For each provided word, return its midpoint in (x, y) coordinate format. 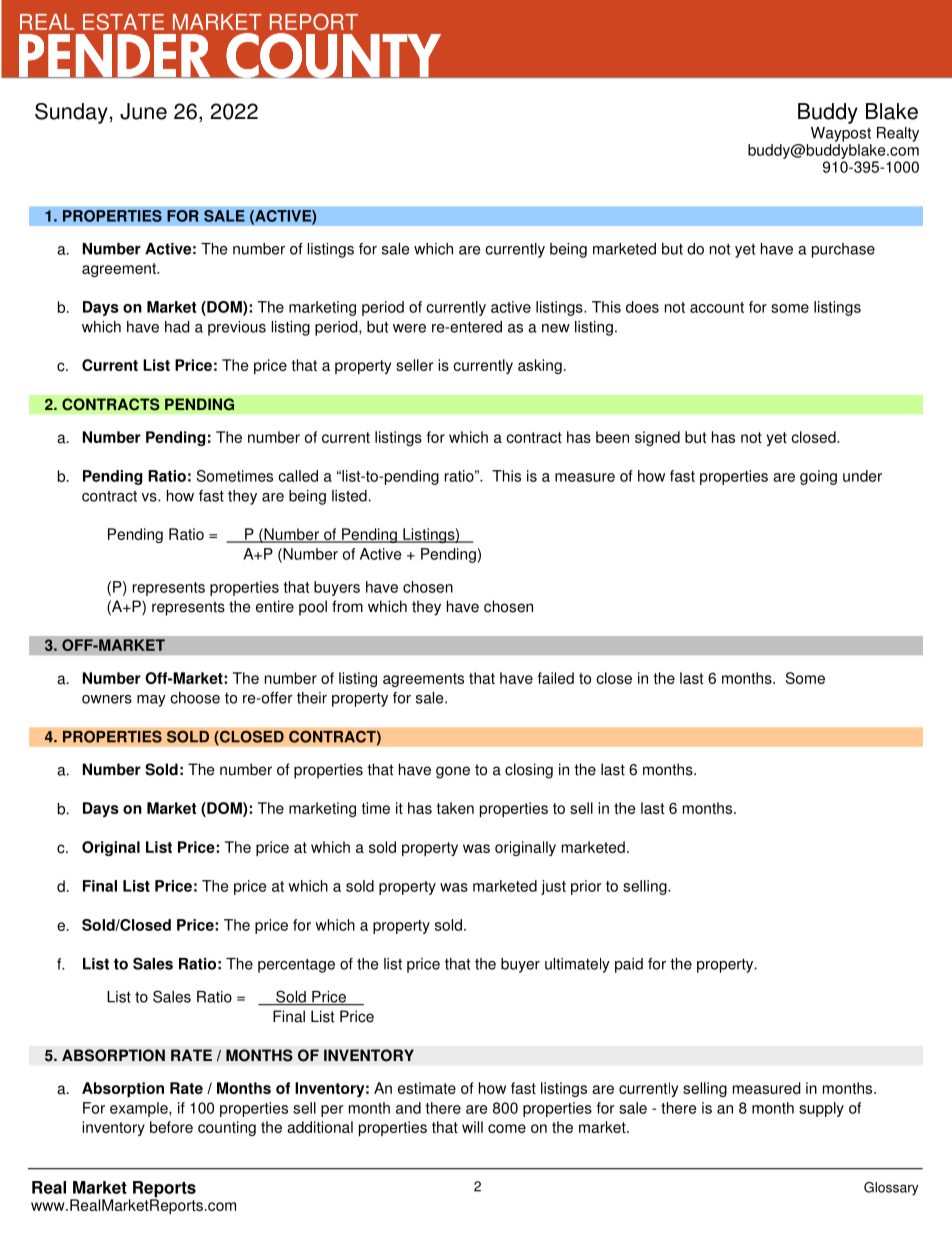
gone (453, 772)
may (151, 701)
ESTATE (123, 21)
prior (586, 887)
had (177, 327)
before (171, 1127)
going (818, 477)
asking (540, 366)
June (143, 111)
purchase (843, 250)
